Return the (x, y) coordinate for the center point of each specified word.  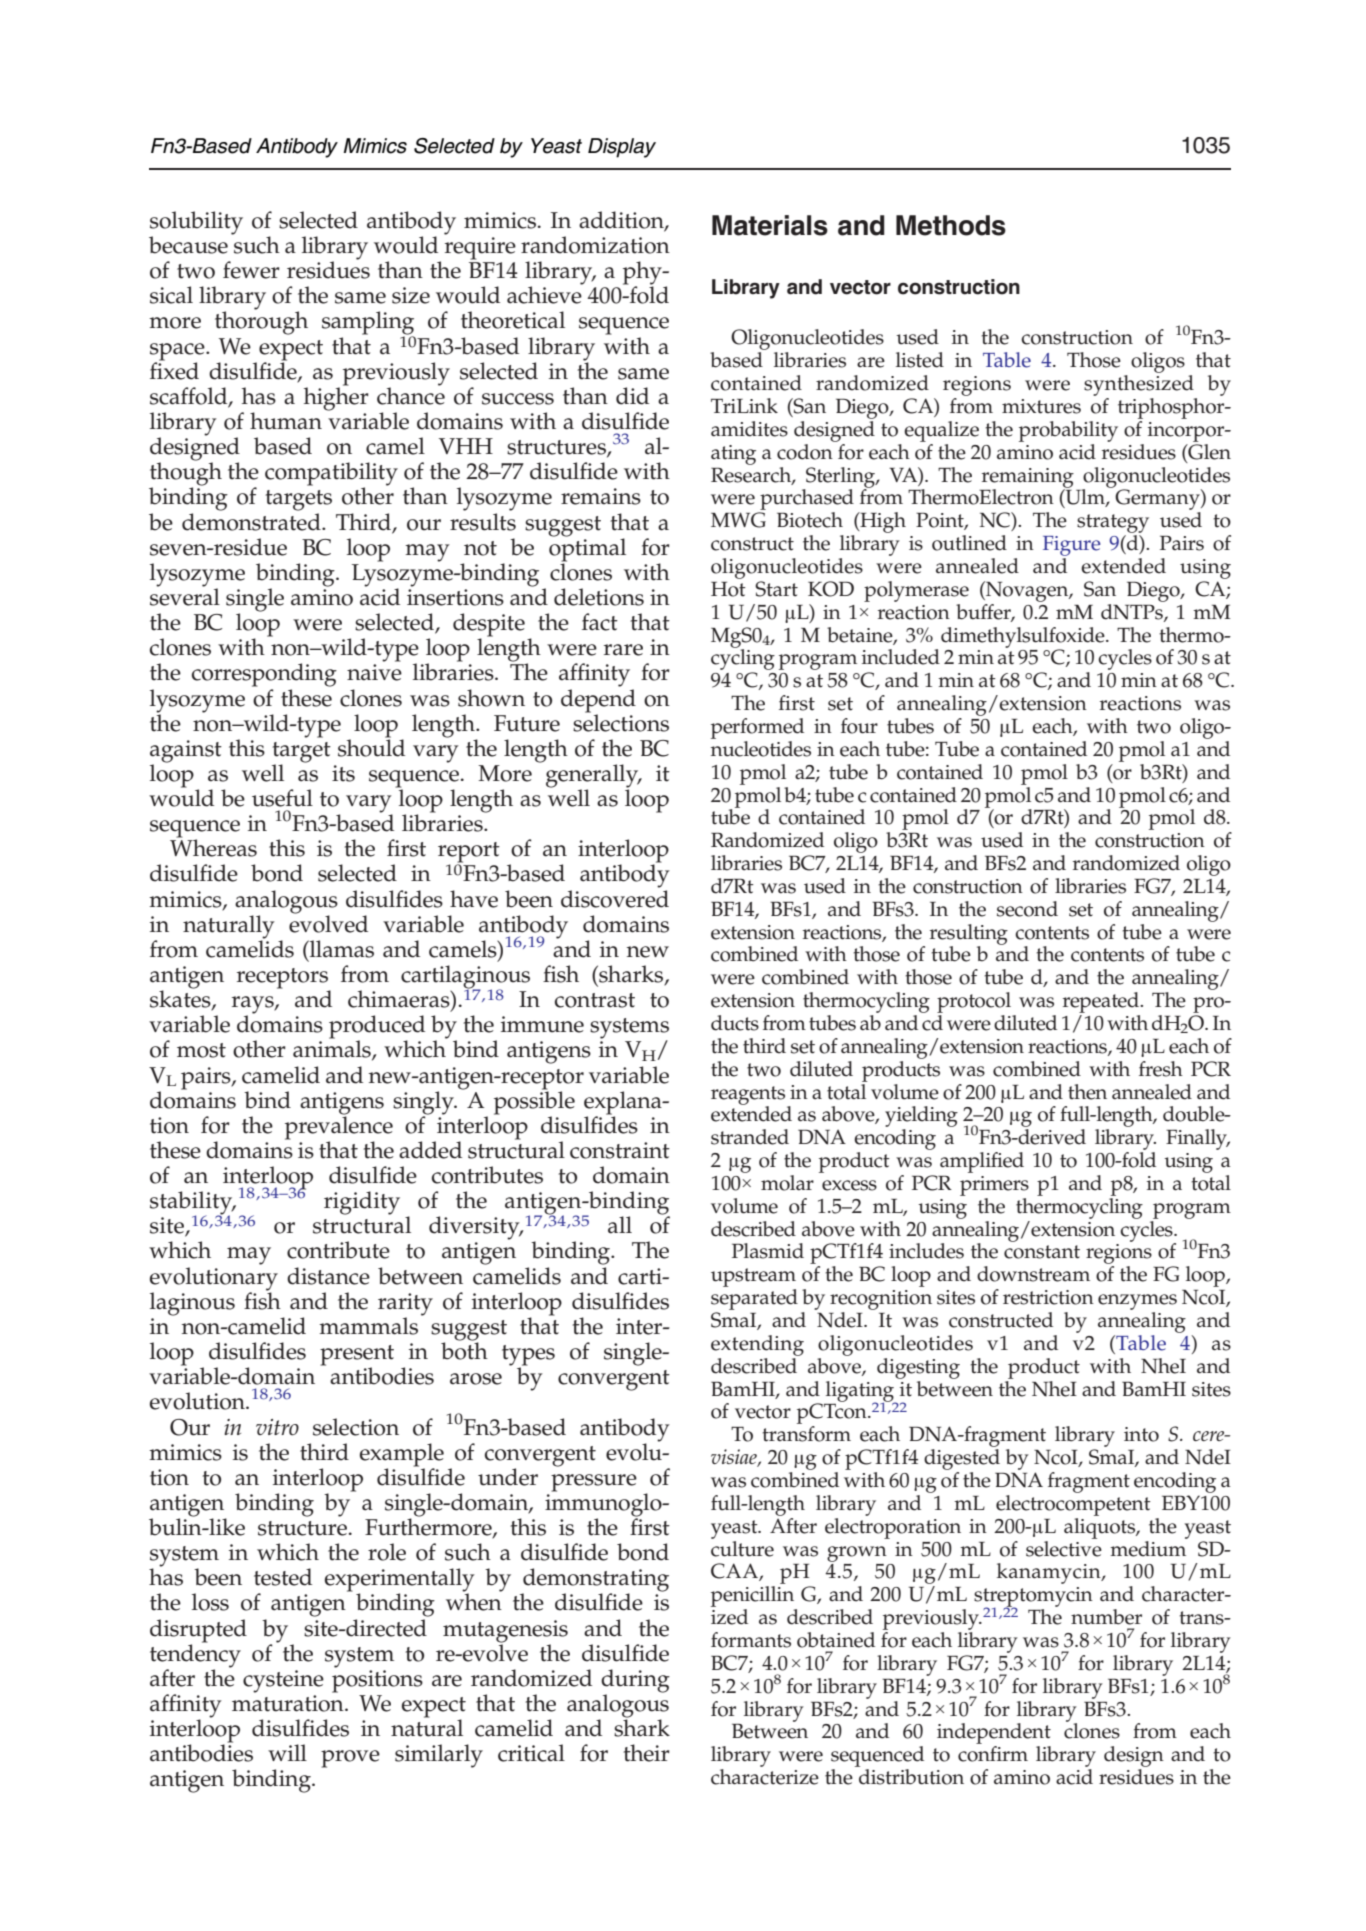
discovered (615, 899)
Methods (951, 225)
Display (622, 148)
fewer (251, 270)
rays (254, 1006)
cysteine (283, 1681)
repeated (1102, 1002)
